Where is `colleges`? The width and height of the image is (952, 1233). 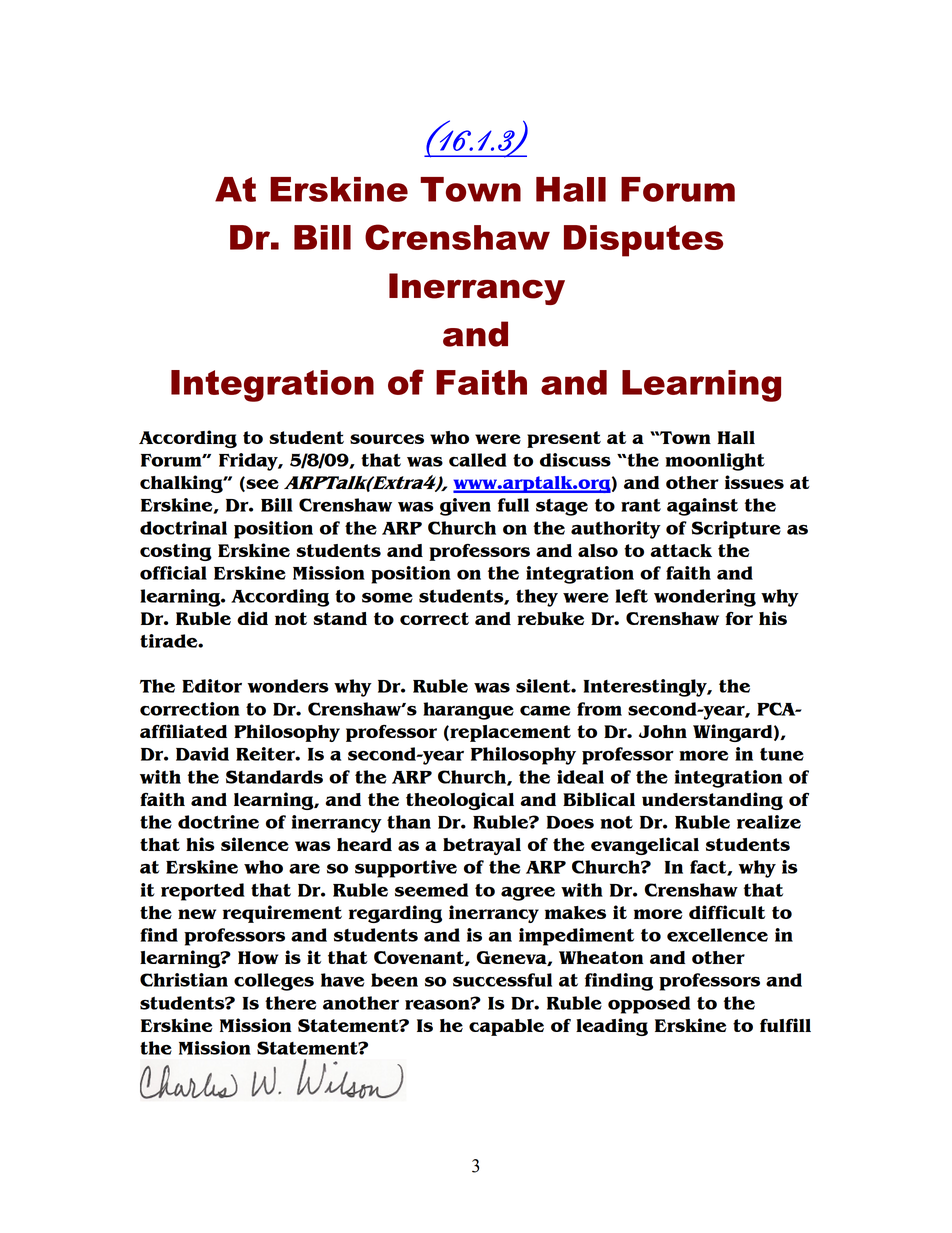 colleges is located at coordinates (274, 982).
